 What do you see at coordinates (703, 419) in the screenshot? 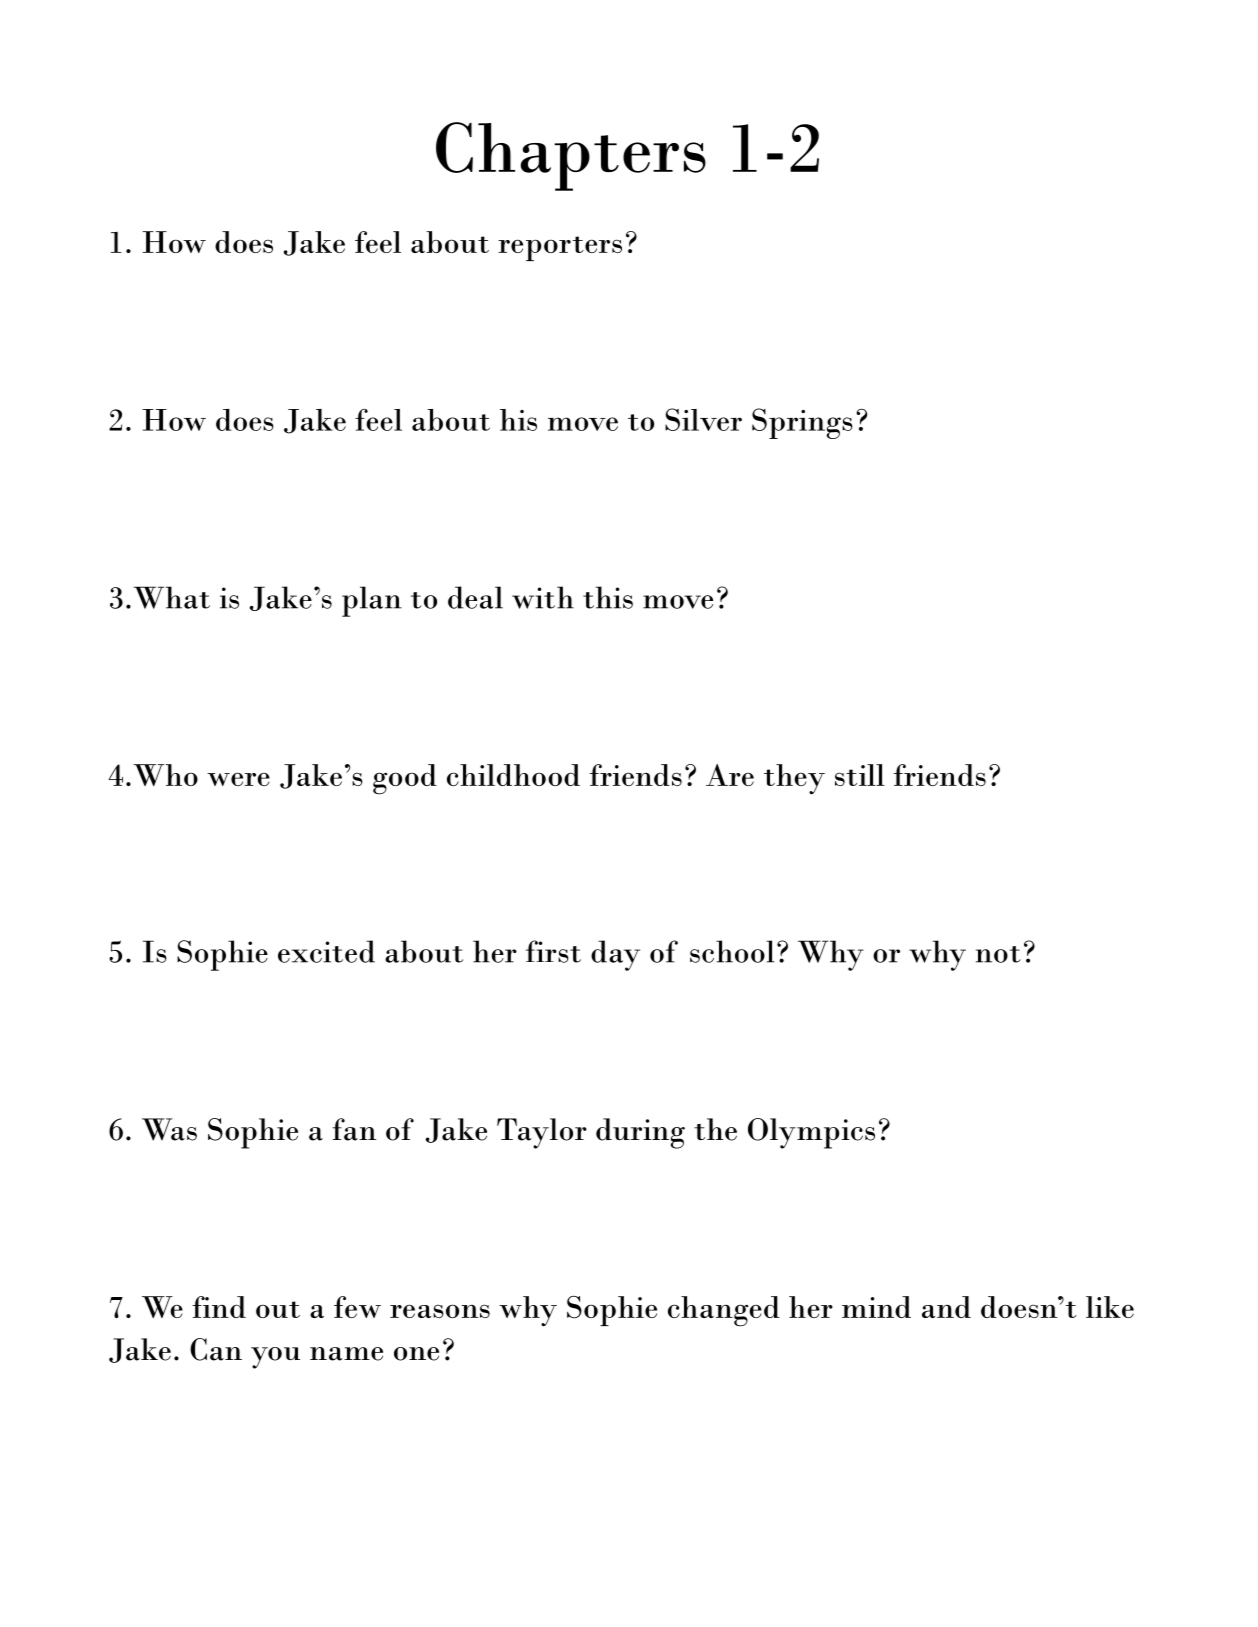
I see `Silver` at bounding box center [703, 419].
